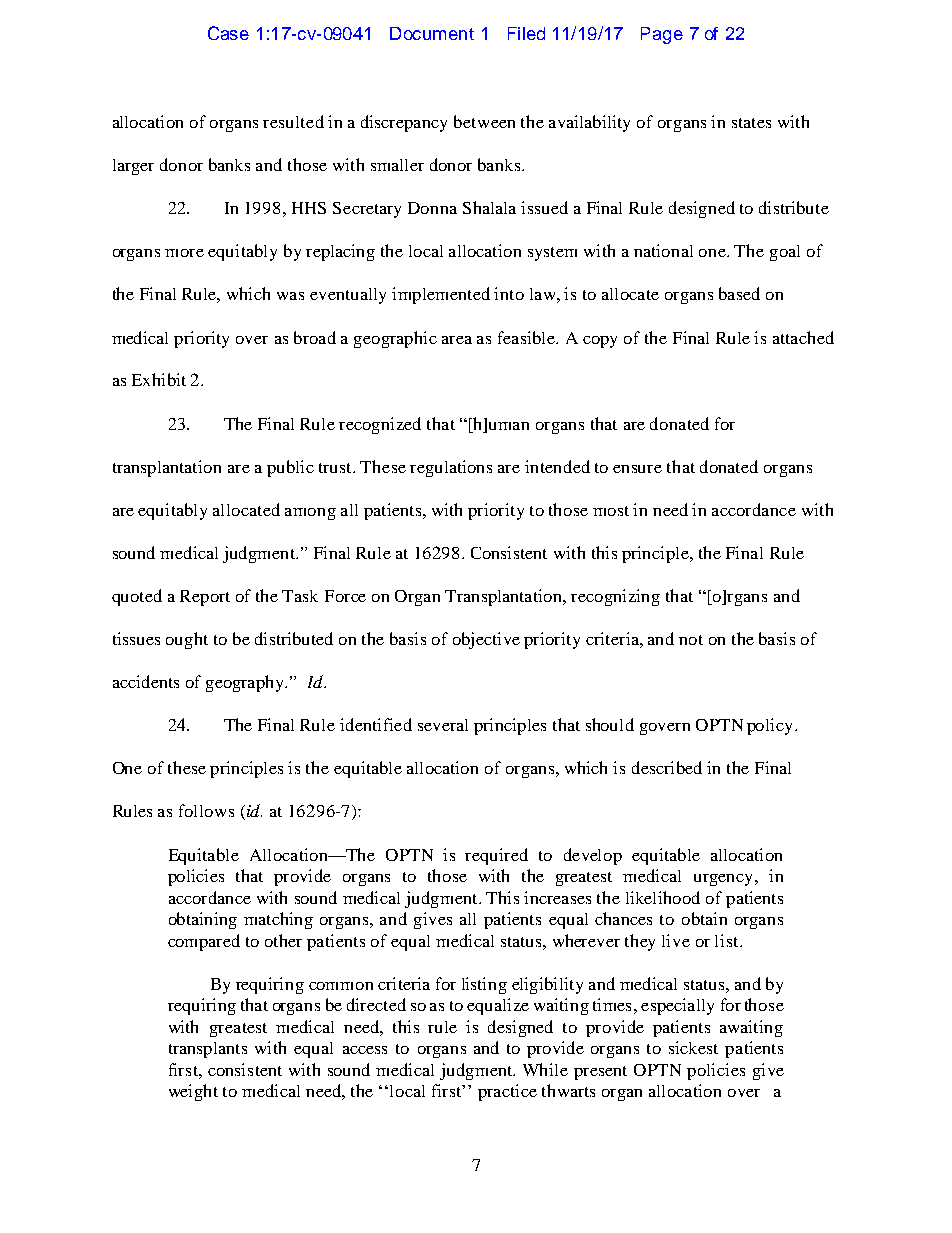  Describe the element at coordinates (693, 1047) in the image. I see `sickest` at that location.
